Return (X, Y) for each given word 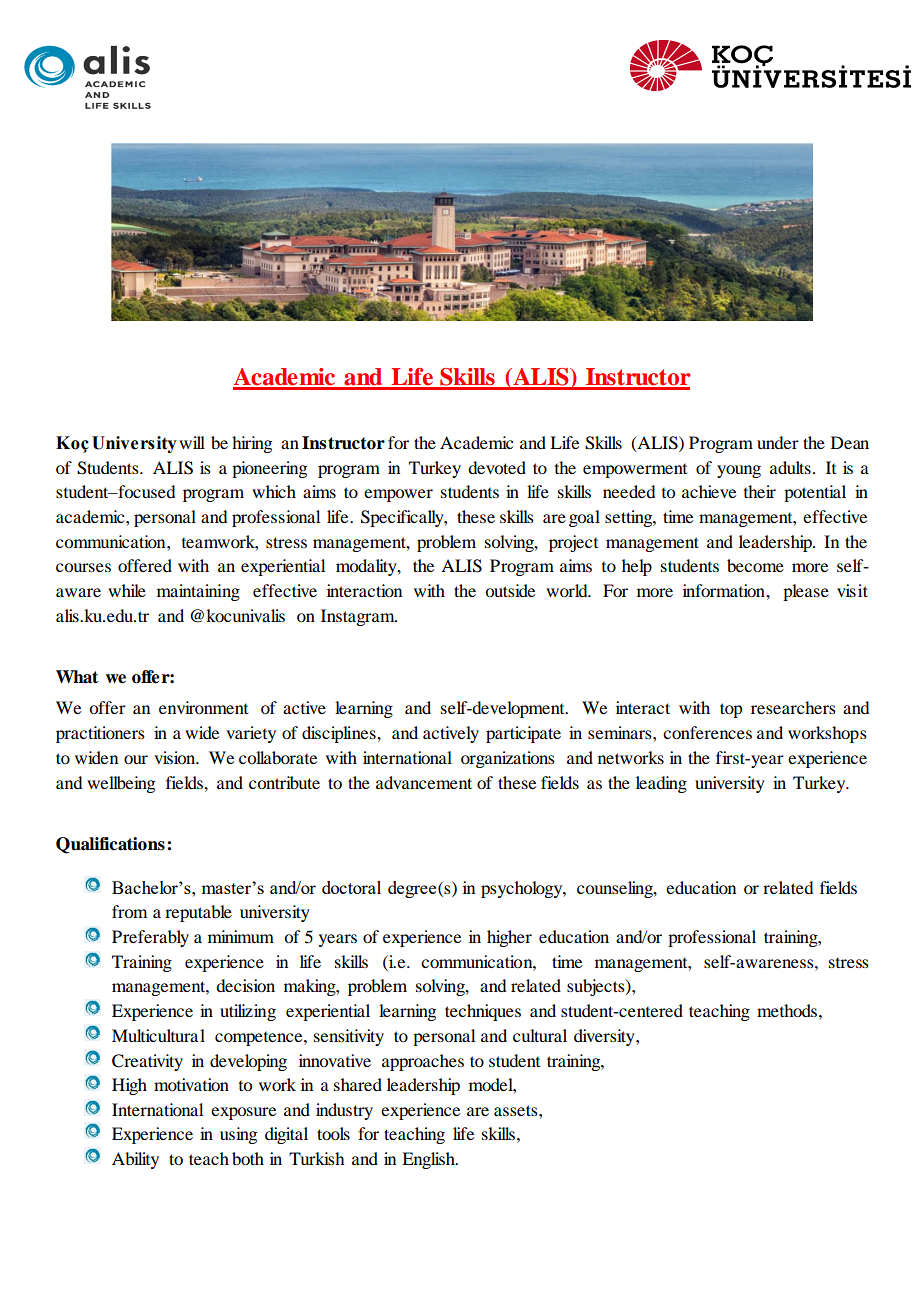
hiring (252, 444)
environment (203, 707)
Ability (135, 1160)
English (429, 1160)
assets (517, 1110)
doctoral (351, 887)
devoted (497, 467)
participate (523, 734)
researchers (793, 707)
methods (787, 1010)
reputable (198, 913)
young (739, 471)
